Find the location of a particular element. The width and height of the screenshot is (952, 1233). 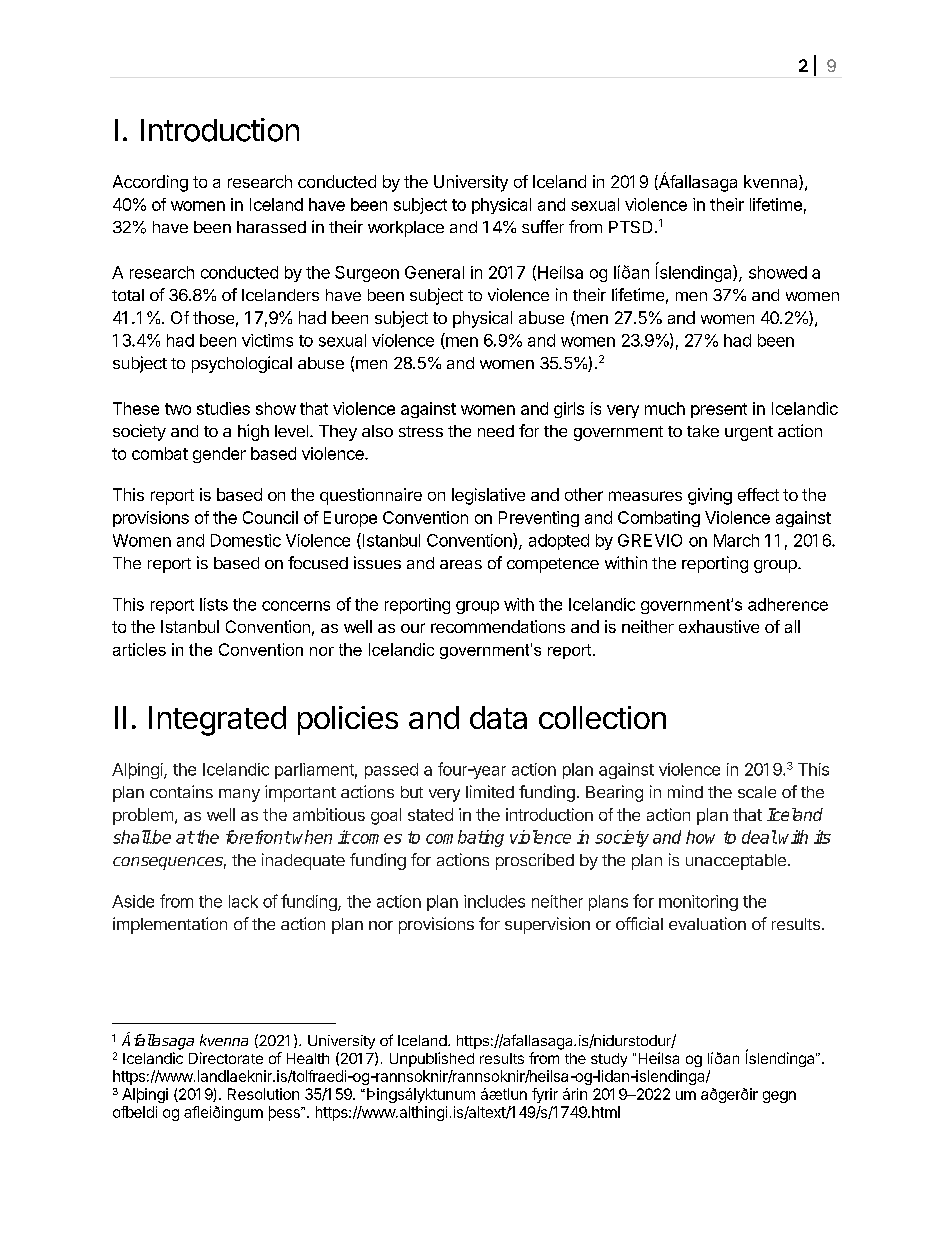

consequences is located at coordinates (169, 863).
